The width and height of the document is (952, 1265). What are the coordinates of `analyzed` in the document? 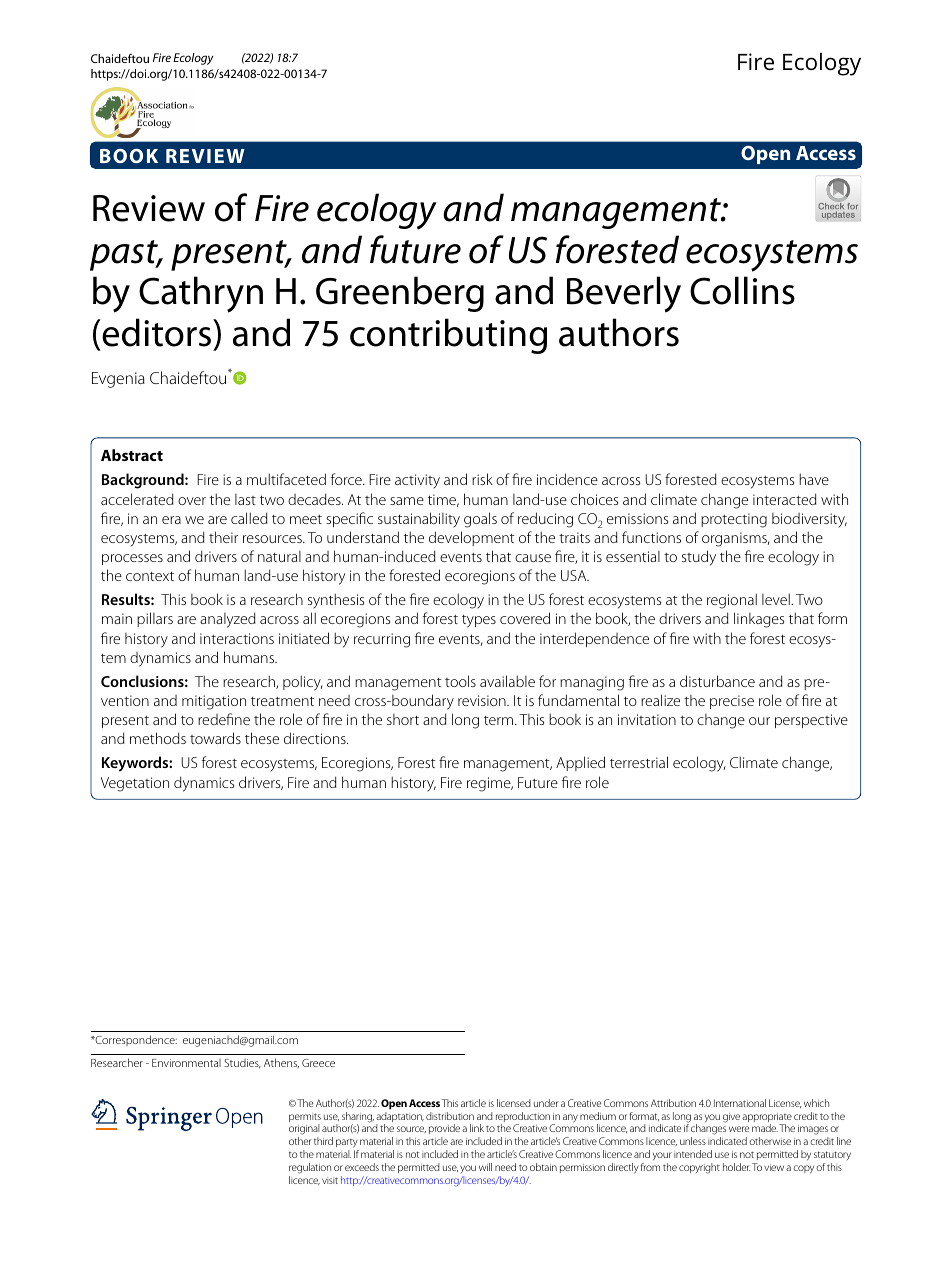 It's located at (228, 620).
